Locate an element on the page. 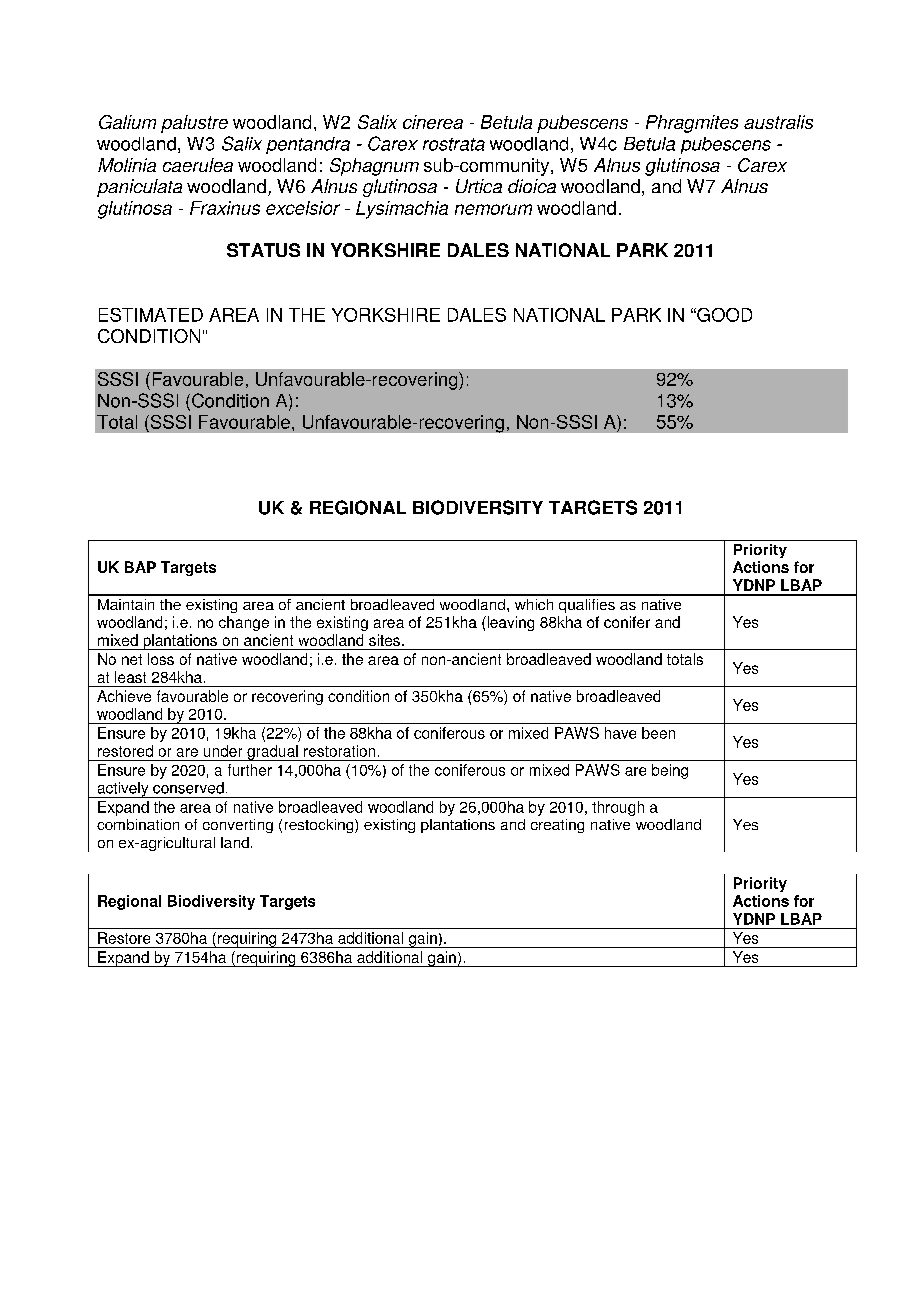 This document has width=924, height=1308. australis is located at coordinates (778, 122).
